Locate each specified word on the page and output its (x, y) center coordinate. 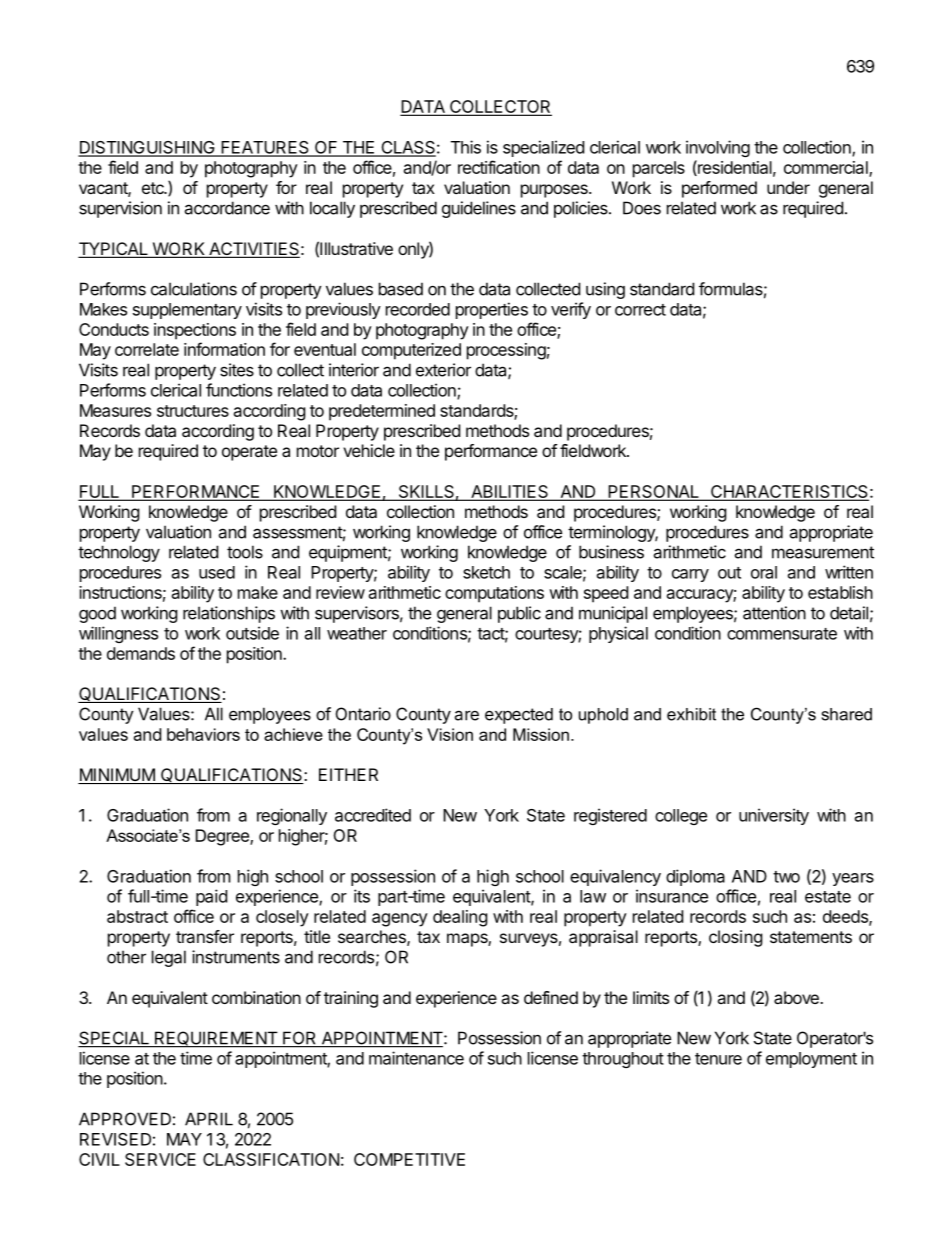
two (786, 877)
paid (211, 897)
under (788, 187)
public (519, 614)
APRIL (209, 1119)
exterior (443, 370)
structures (193, 411)
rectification (499, 167)
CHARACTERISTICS (789, 493)
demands (141, 653)
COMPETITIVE (409, 1159)
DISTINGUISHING (147, 148)
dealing (460, 918)
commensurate (782, 634)
